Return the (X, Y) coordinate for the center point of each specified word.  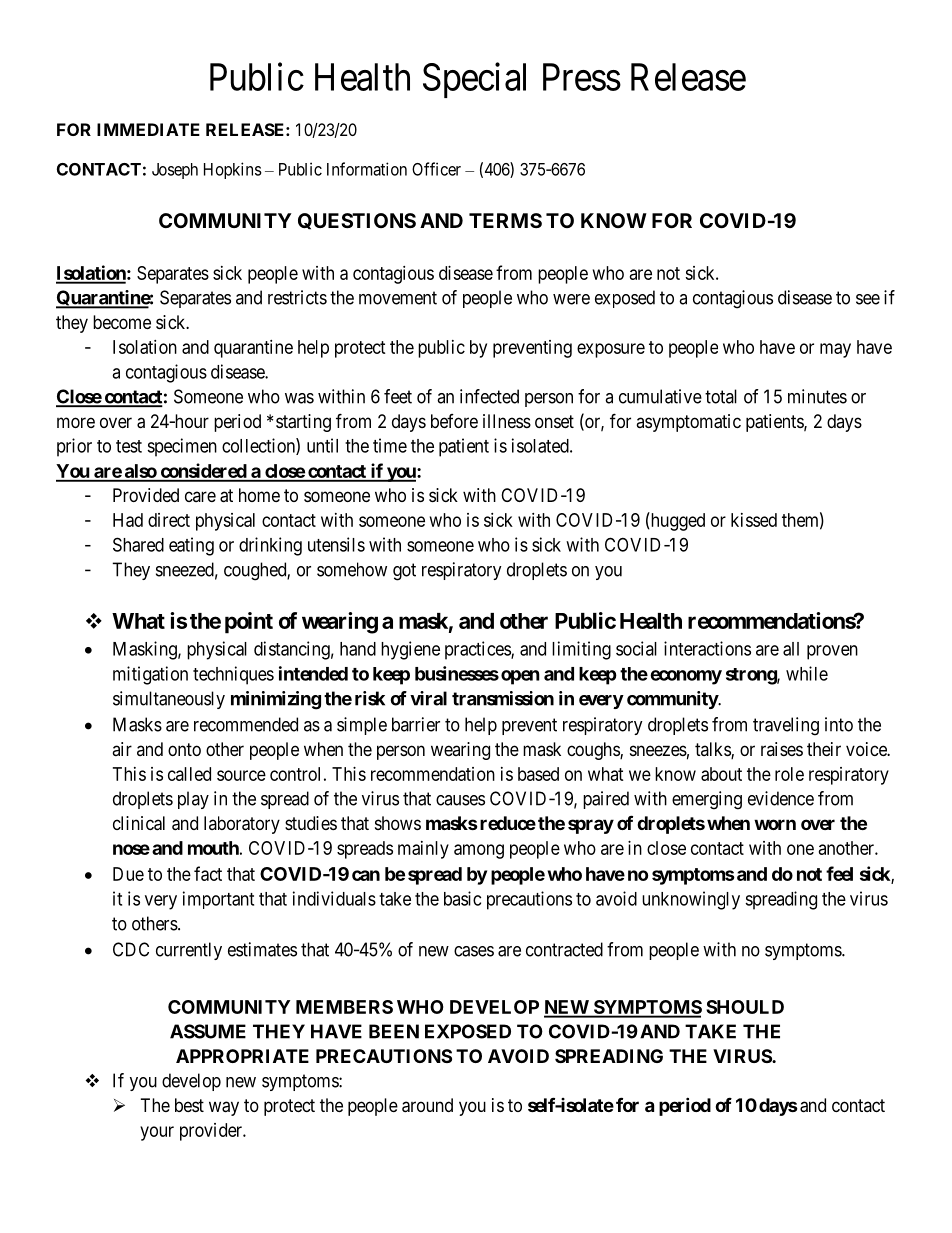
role (789, 774)
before (454, 421)
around (427, 1105)
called (189, 774)
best (189, 1105)
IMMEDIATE (148, 129)
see (868, 299)
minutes (817, 396)
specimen (182, 447)
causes (460, 800)
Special (474, 80)
